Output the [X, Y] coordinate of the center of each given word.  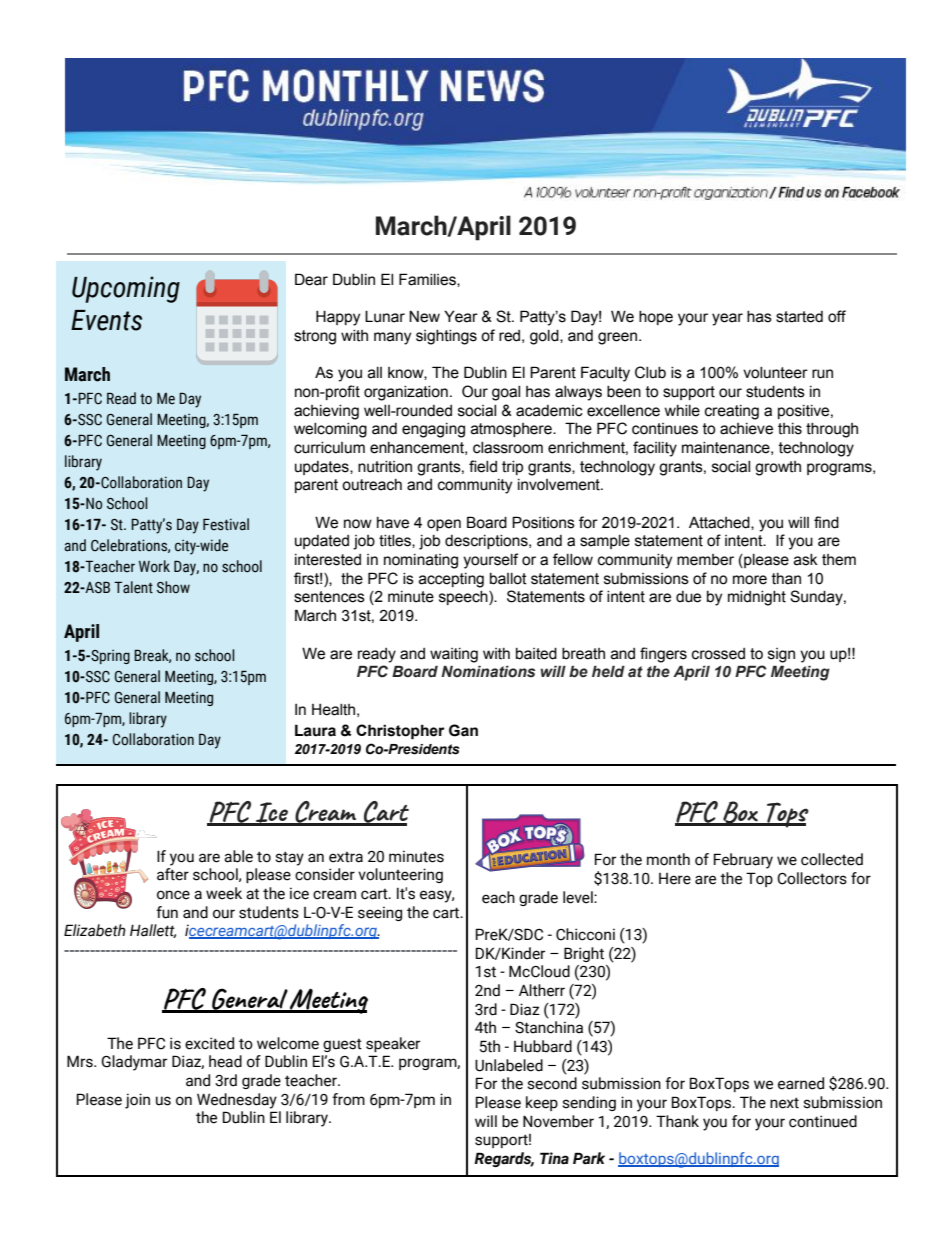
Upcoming [126, 289]
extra [346, 857]
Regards [504, 1159]
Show [173, 587]
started [799, 317]
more [750, 580]
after [173, 874]
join [137, 1101]
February [743, 861]
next [784, 1103]
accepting [451, 580]
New [424, 316]
